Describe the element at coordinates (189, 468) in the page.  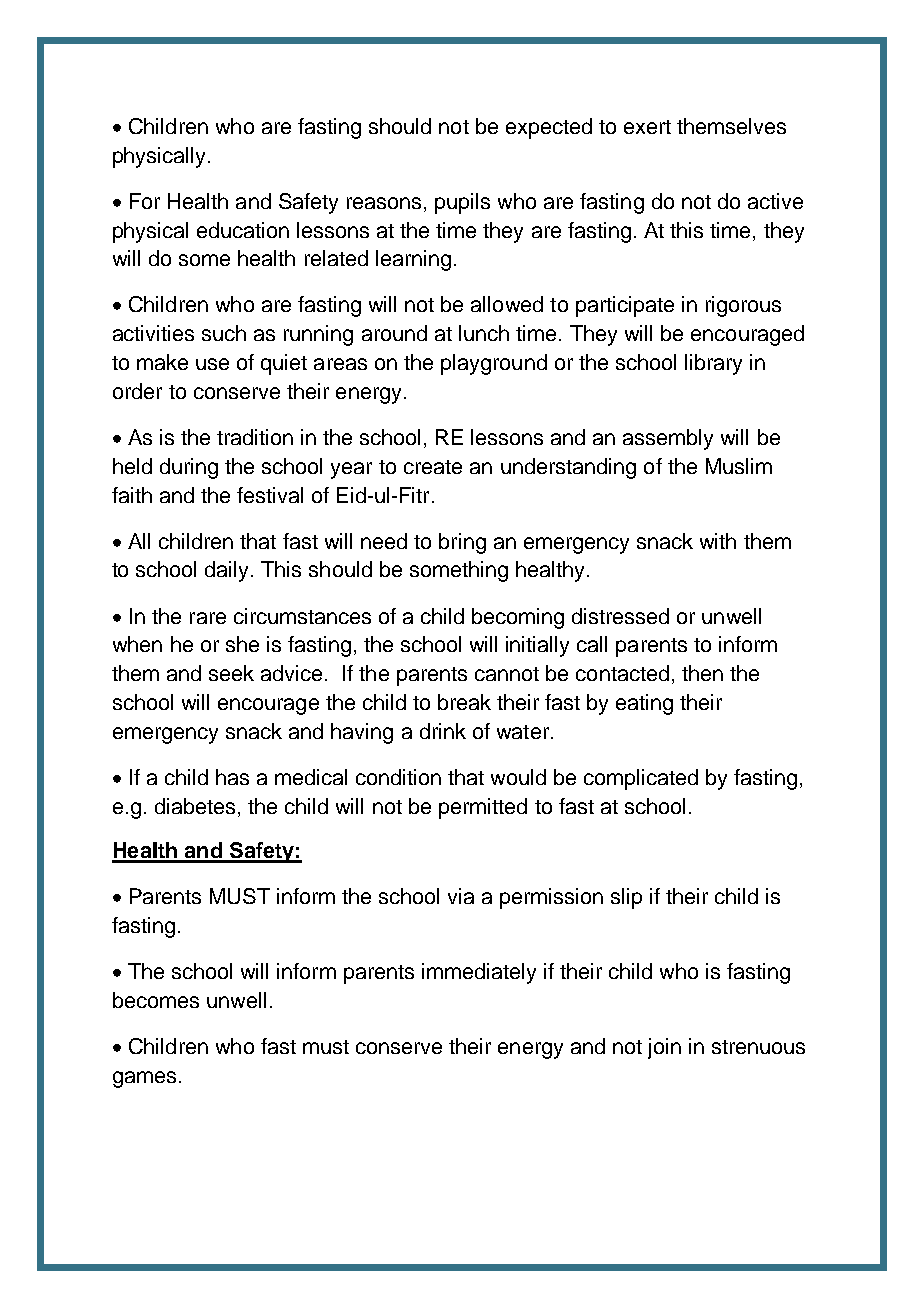
I see `during` at that location.
